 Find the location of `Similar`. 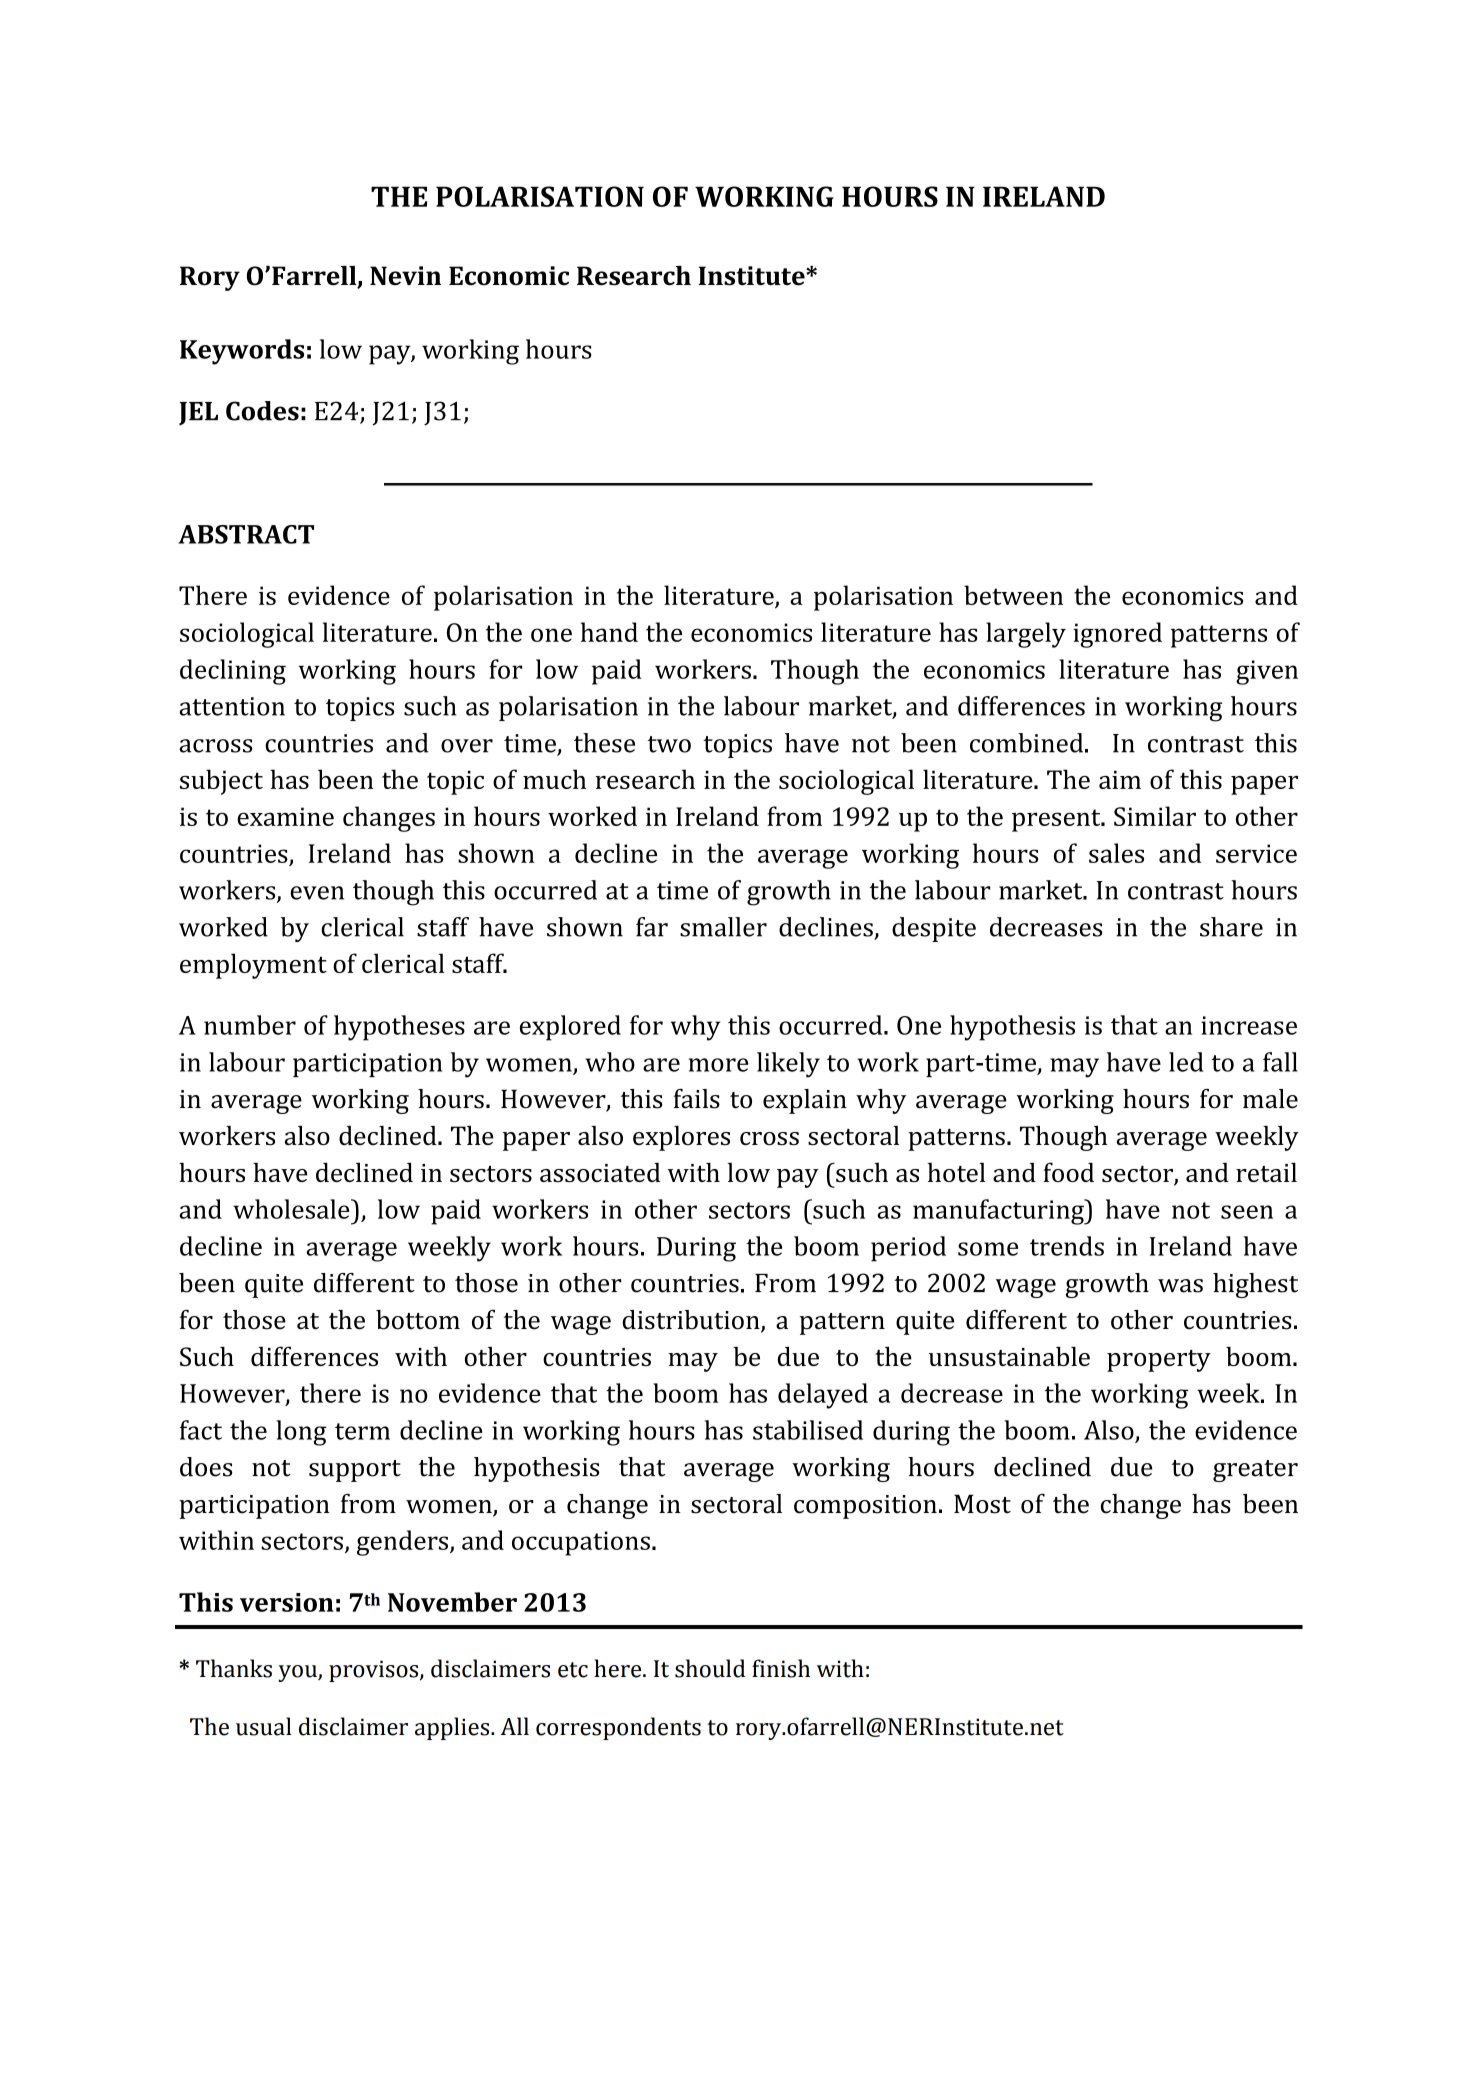

Similar is located at coordinates (1155, 816).
